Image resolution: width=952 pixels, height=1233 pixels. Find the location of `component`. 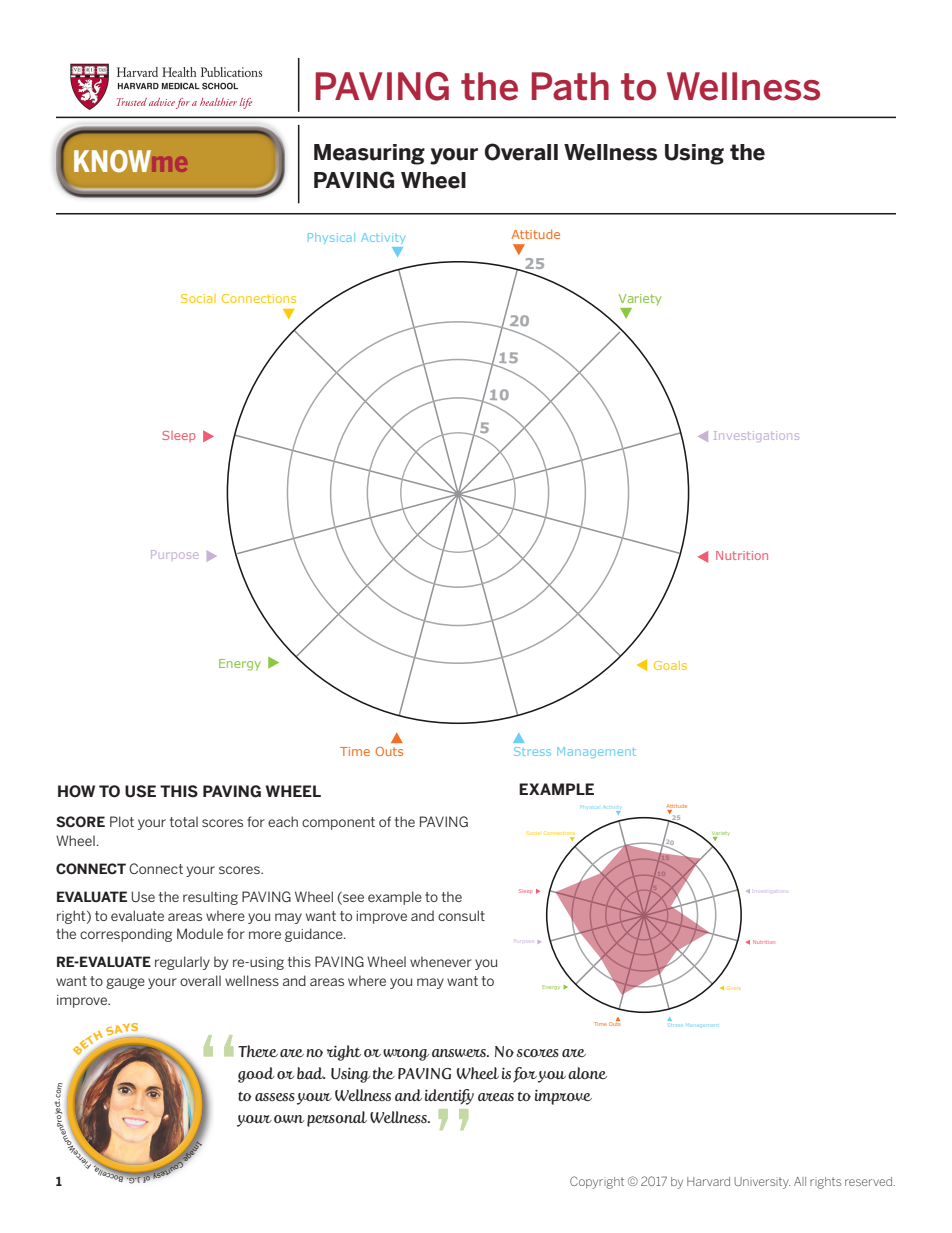

component is located at coordinates (338, 823).
